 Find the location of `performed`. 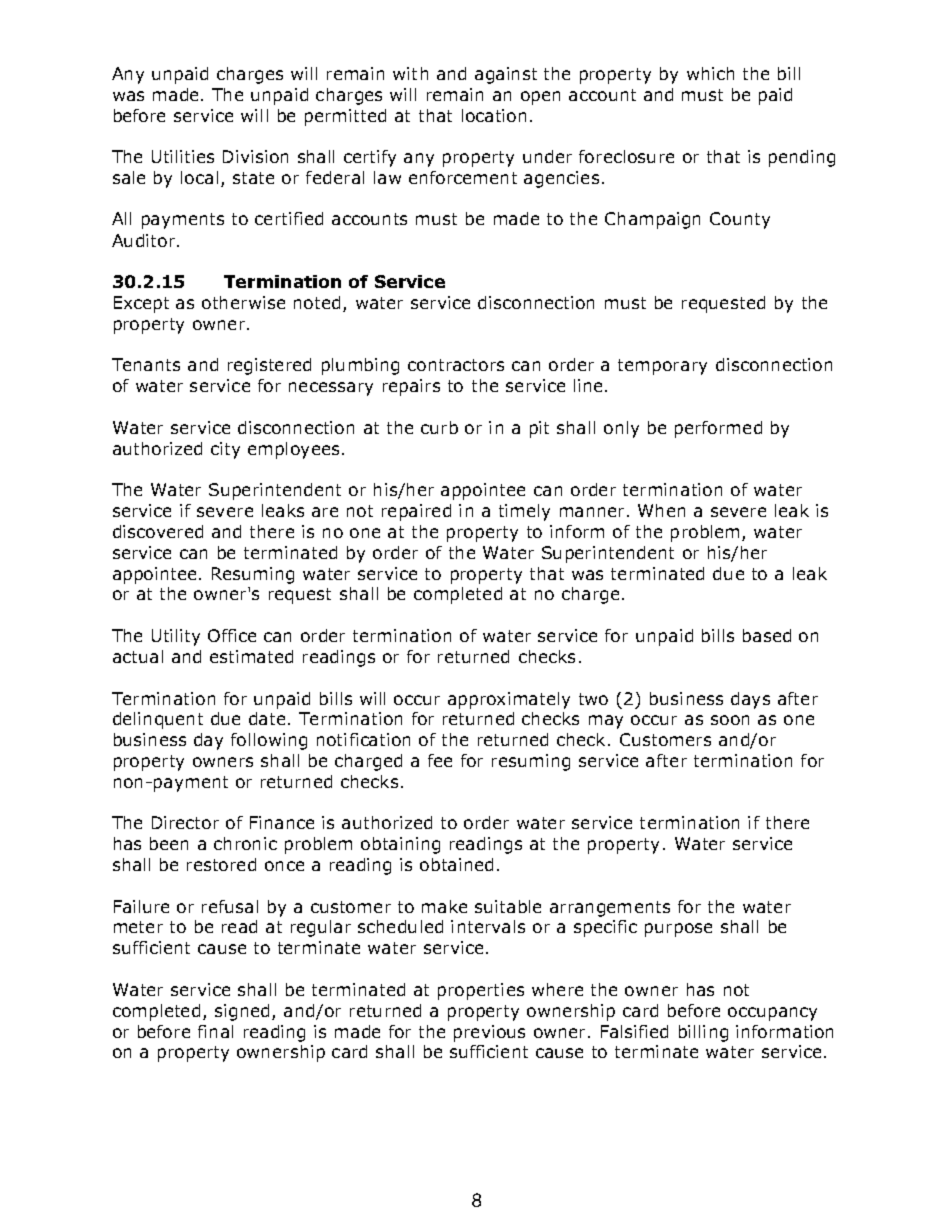

performed is located at coordinates (718, 429).
